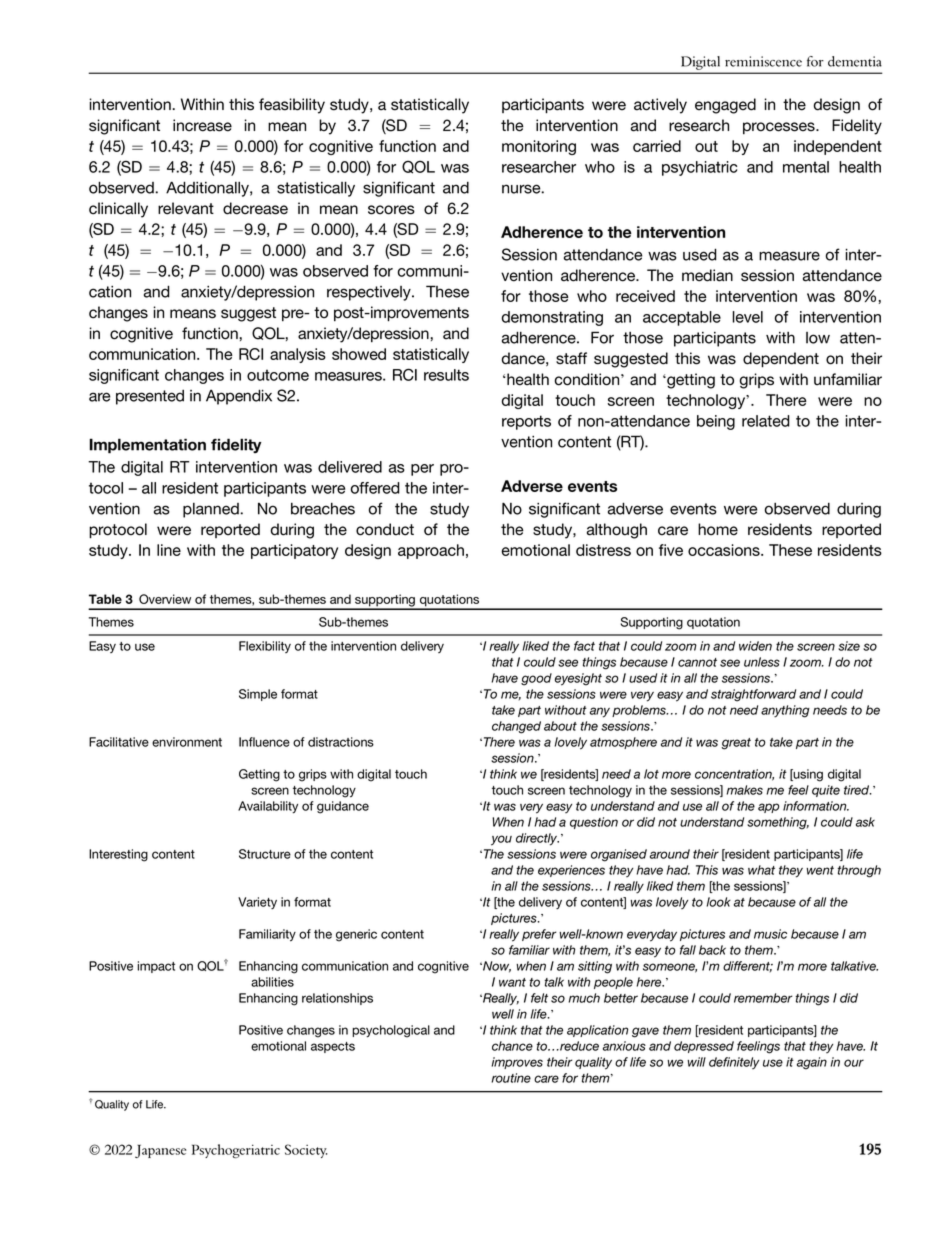 The width and height of the image is (952, 1247). I want to click on what, so click(761, 870).
